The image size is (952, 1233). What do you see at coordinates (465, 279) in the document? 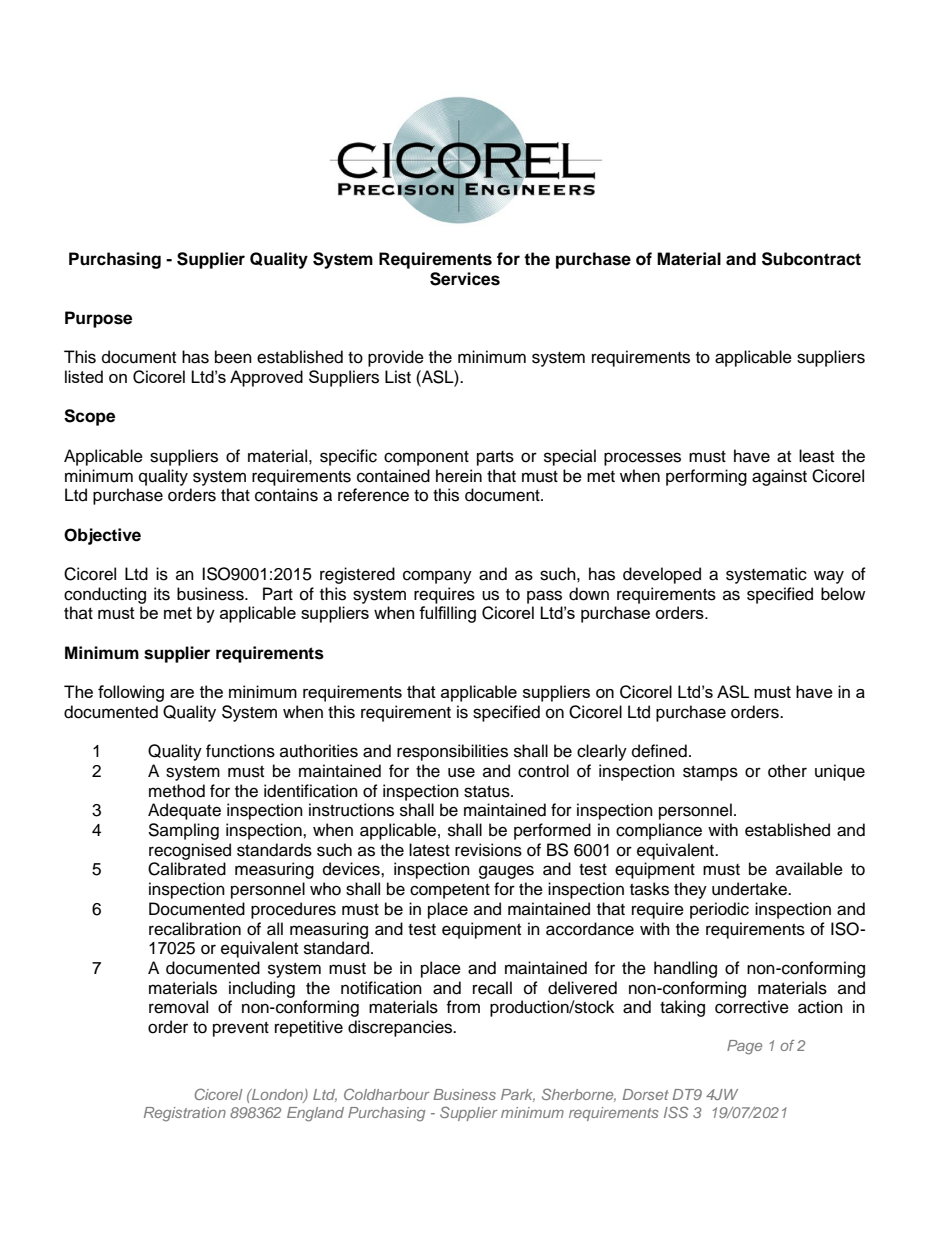
I see `Services` at bounding box center [465, 279].
